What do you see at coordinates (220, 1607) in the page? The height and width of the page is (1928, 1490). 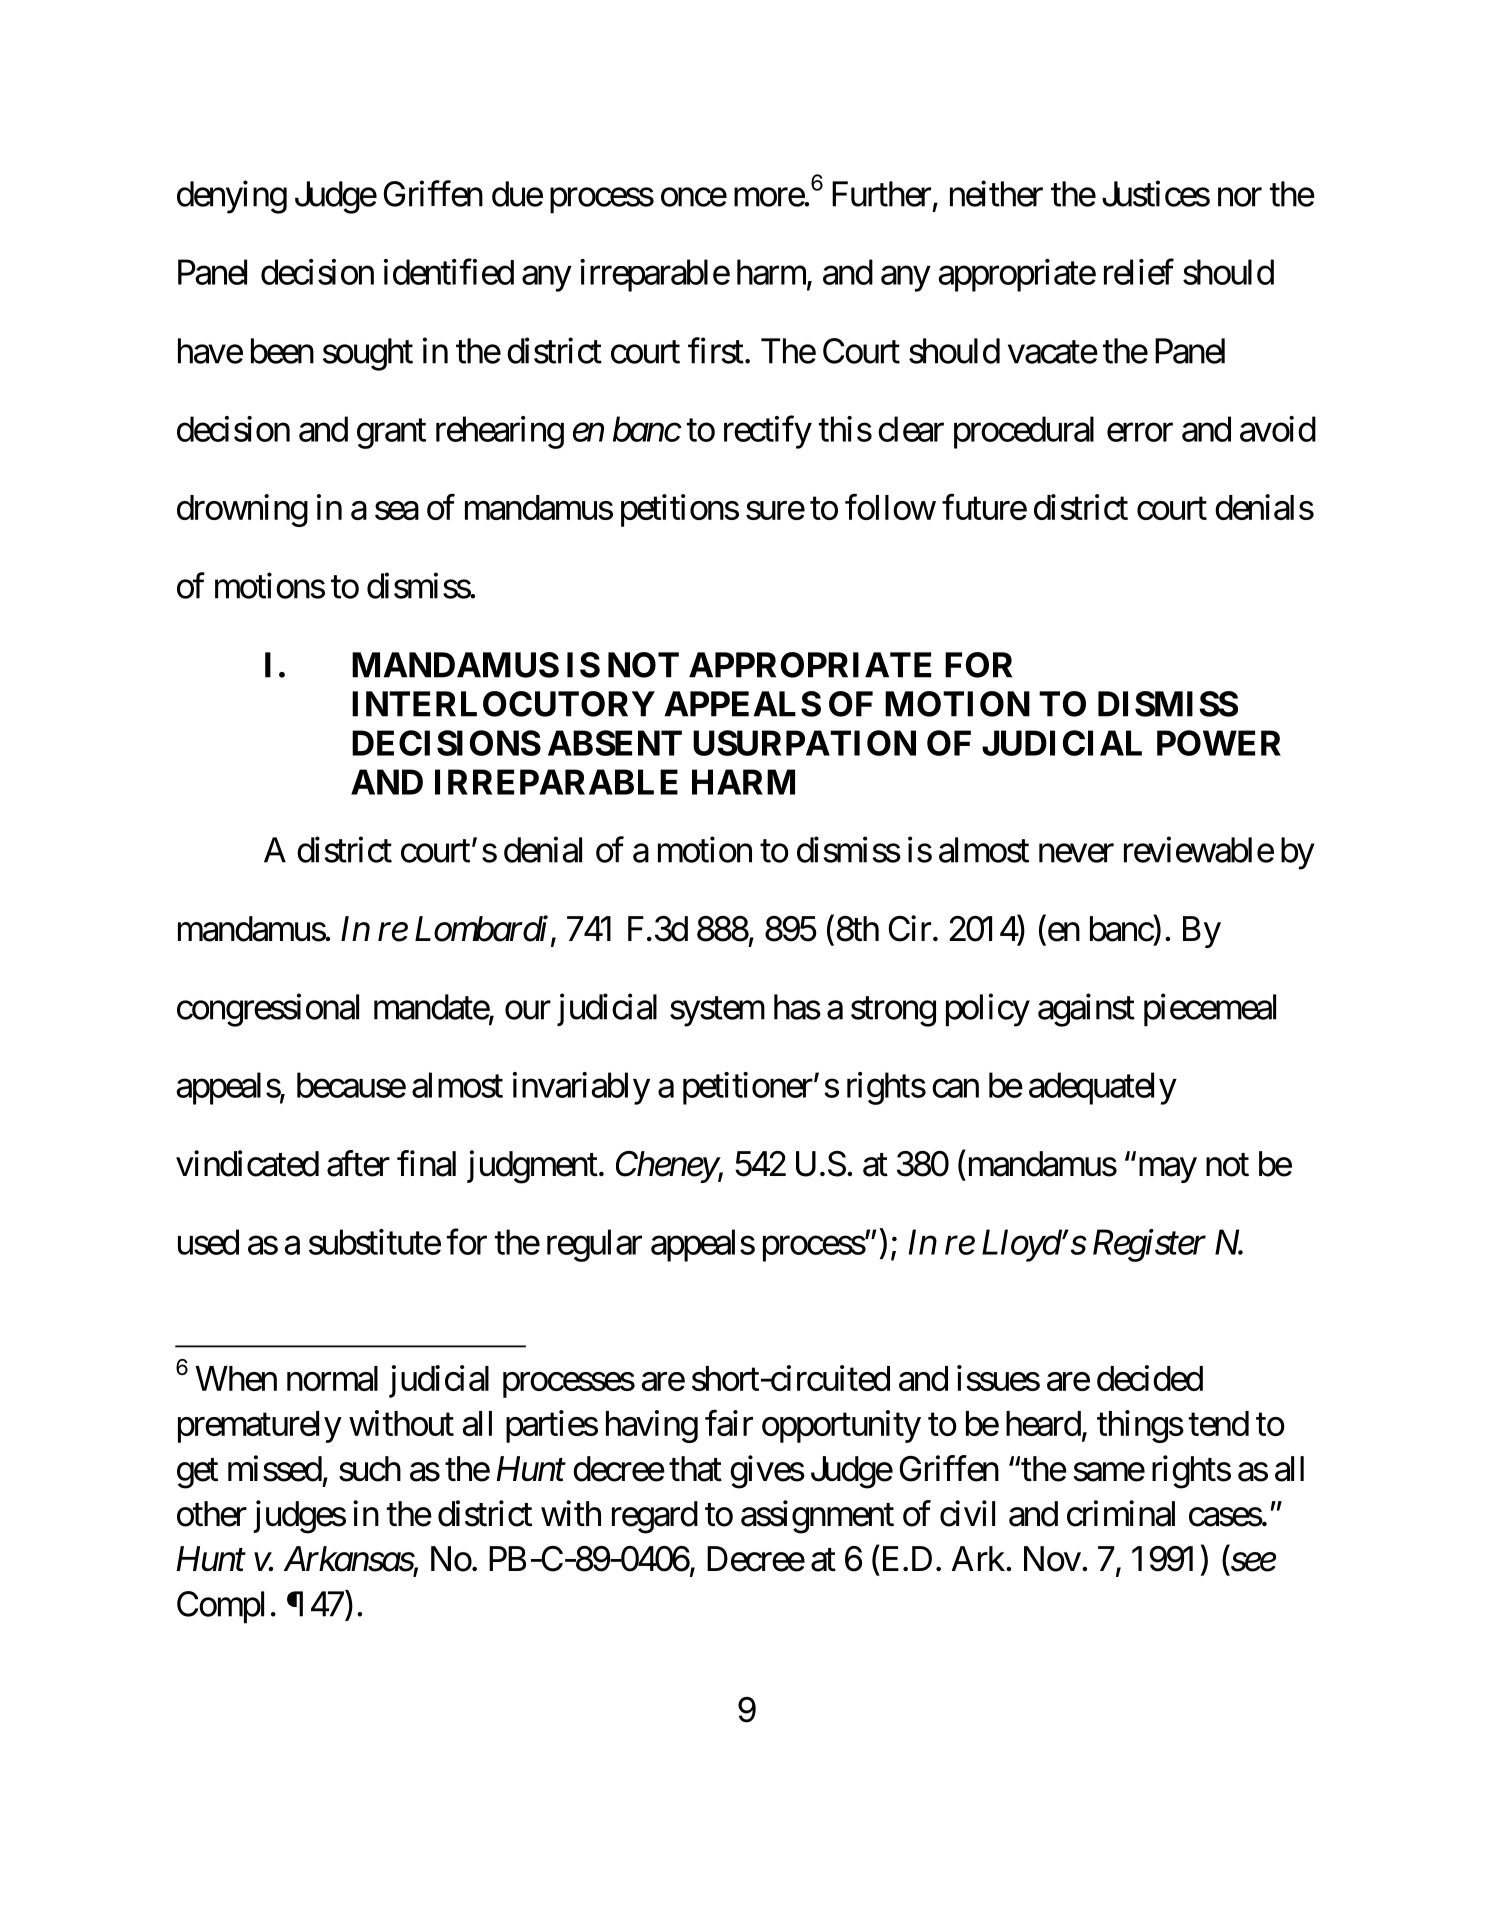 I see `Compl` at bounding box center [220, 1607].
